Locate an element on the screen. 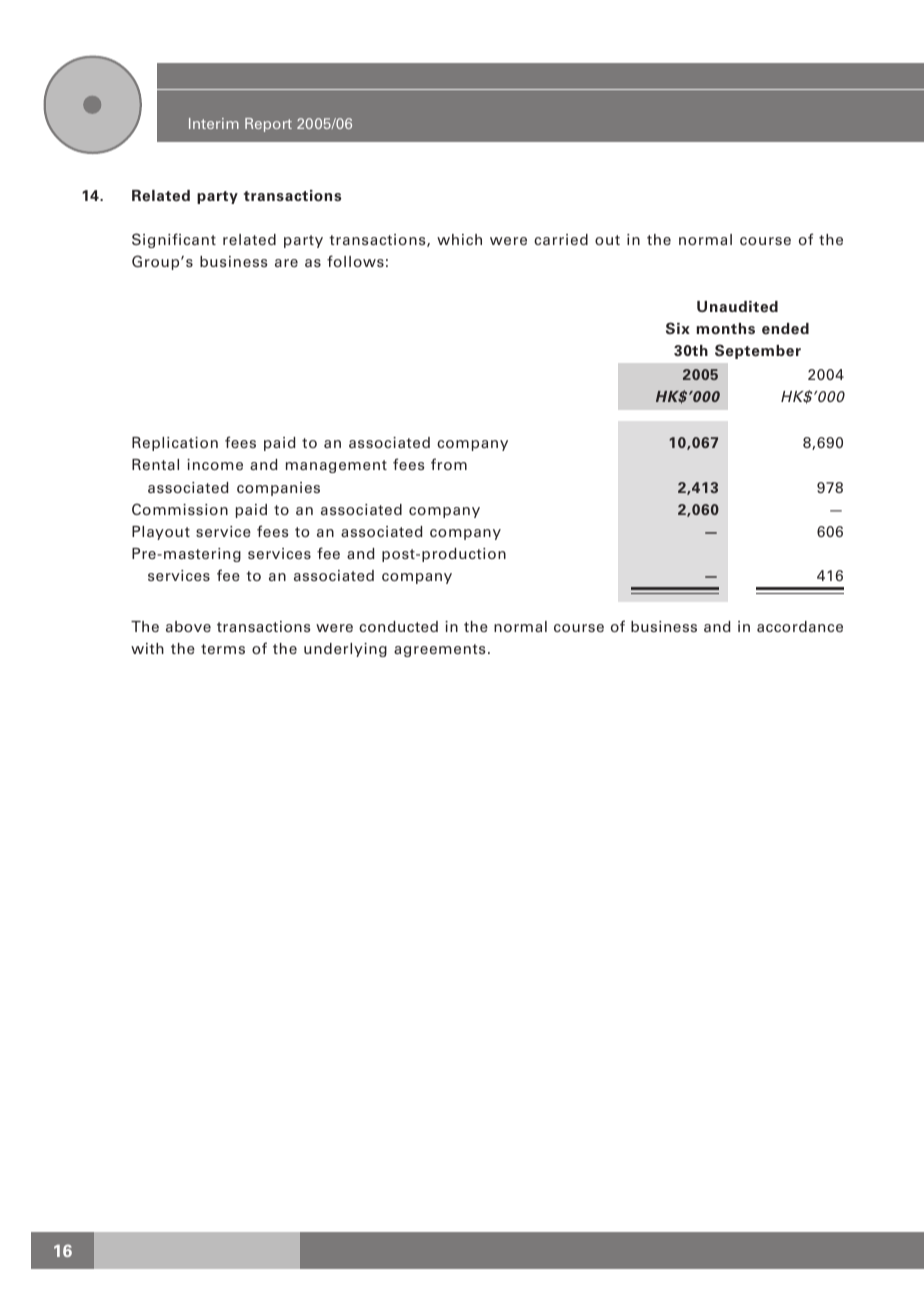 The height and width of the screenshot is (1313, 924). months is located at coordinates (726, 329).
